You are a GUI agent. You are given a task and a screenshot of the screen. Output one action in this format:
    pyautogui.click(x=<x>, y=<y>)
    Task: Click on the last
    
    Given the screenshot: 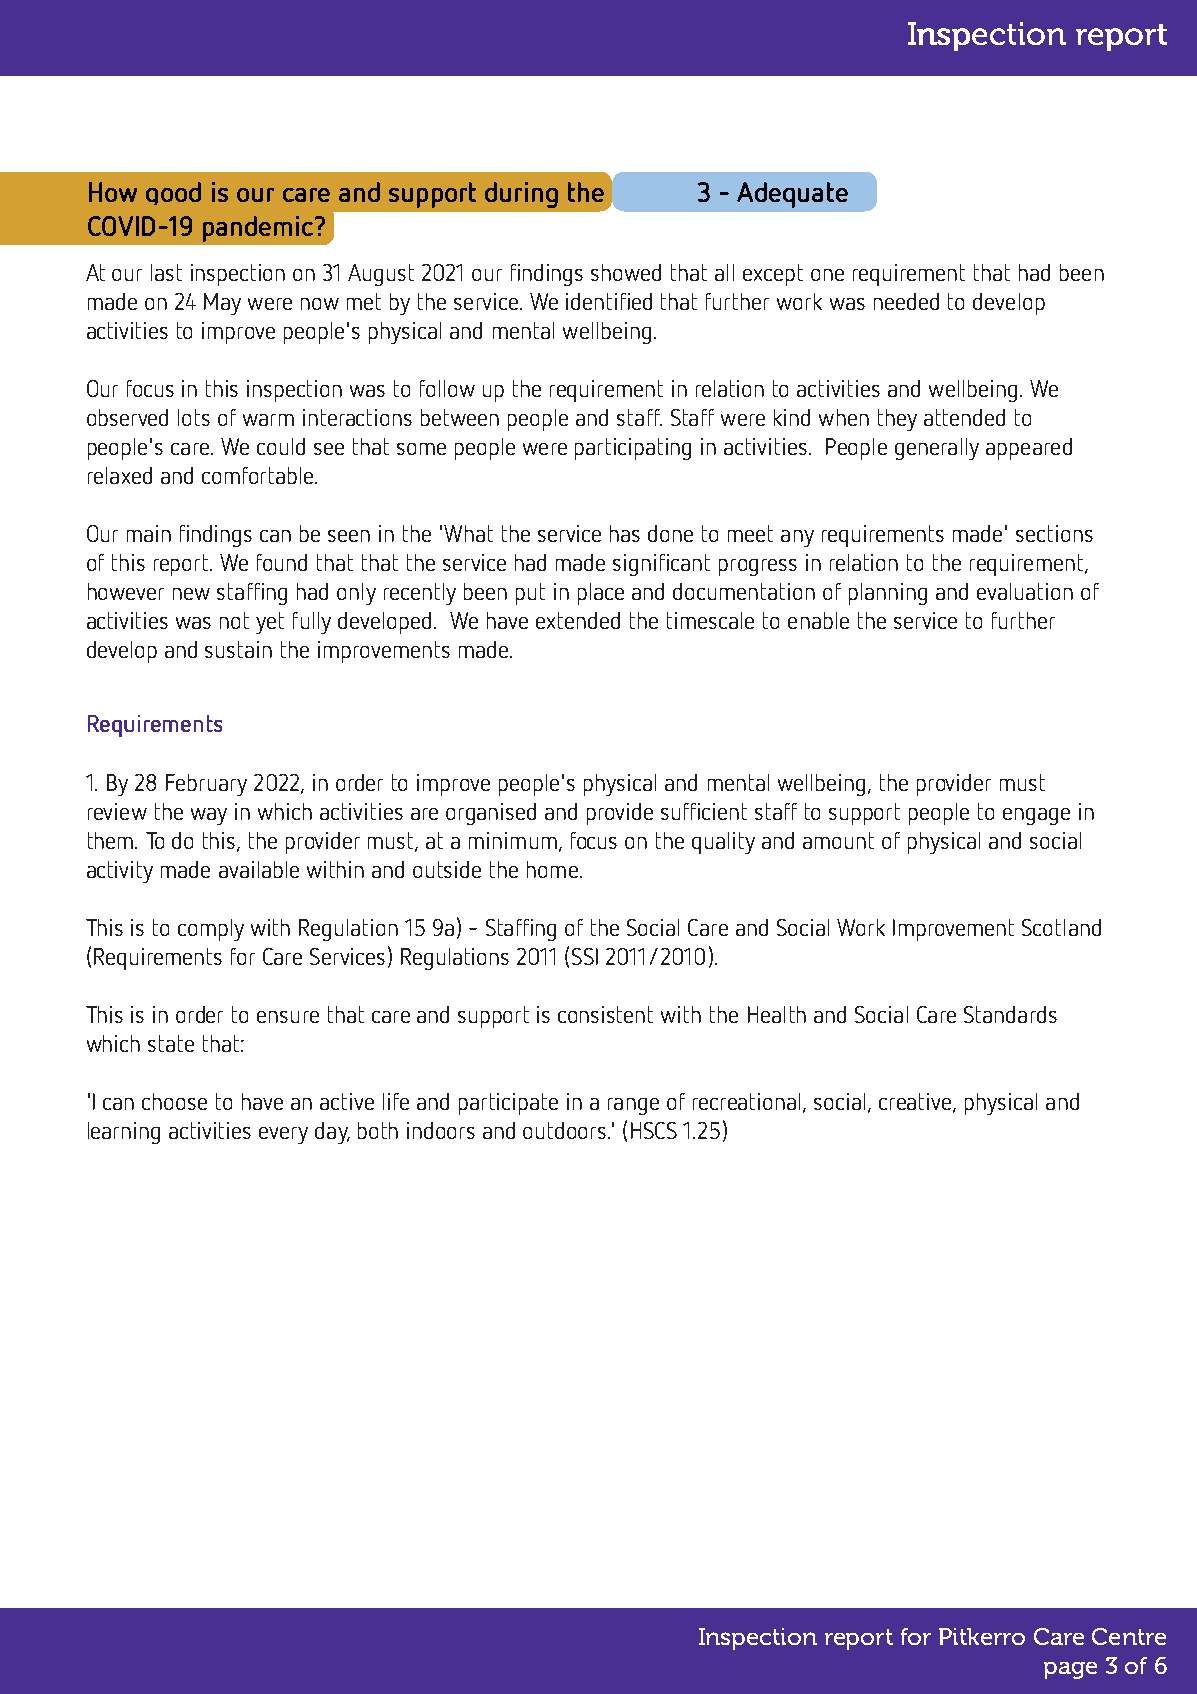 What is the action you would take?
    pyautogui.click(x=166, y=272)
